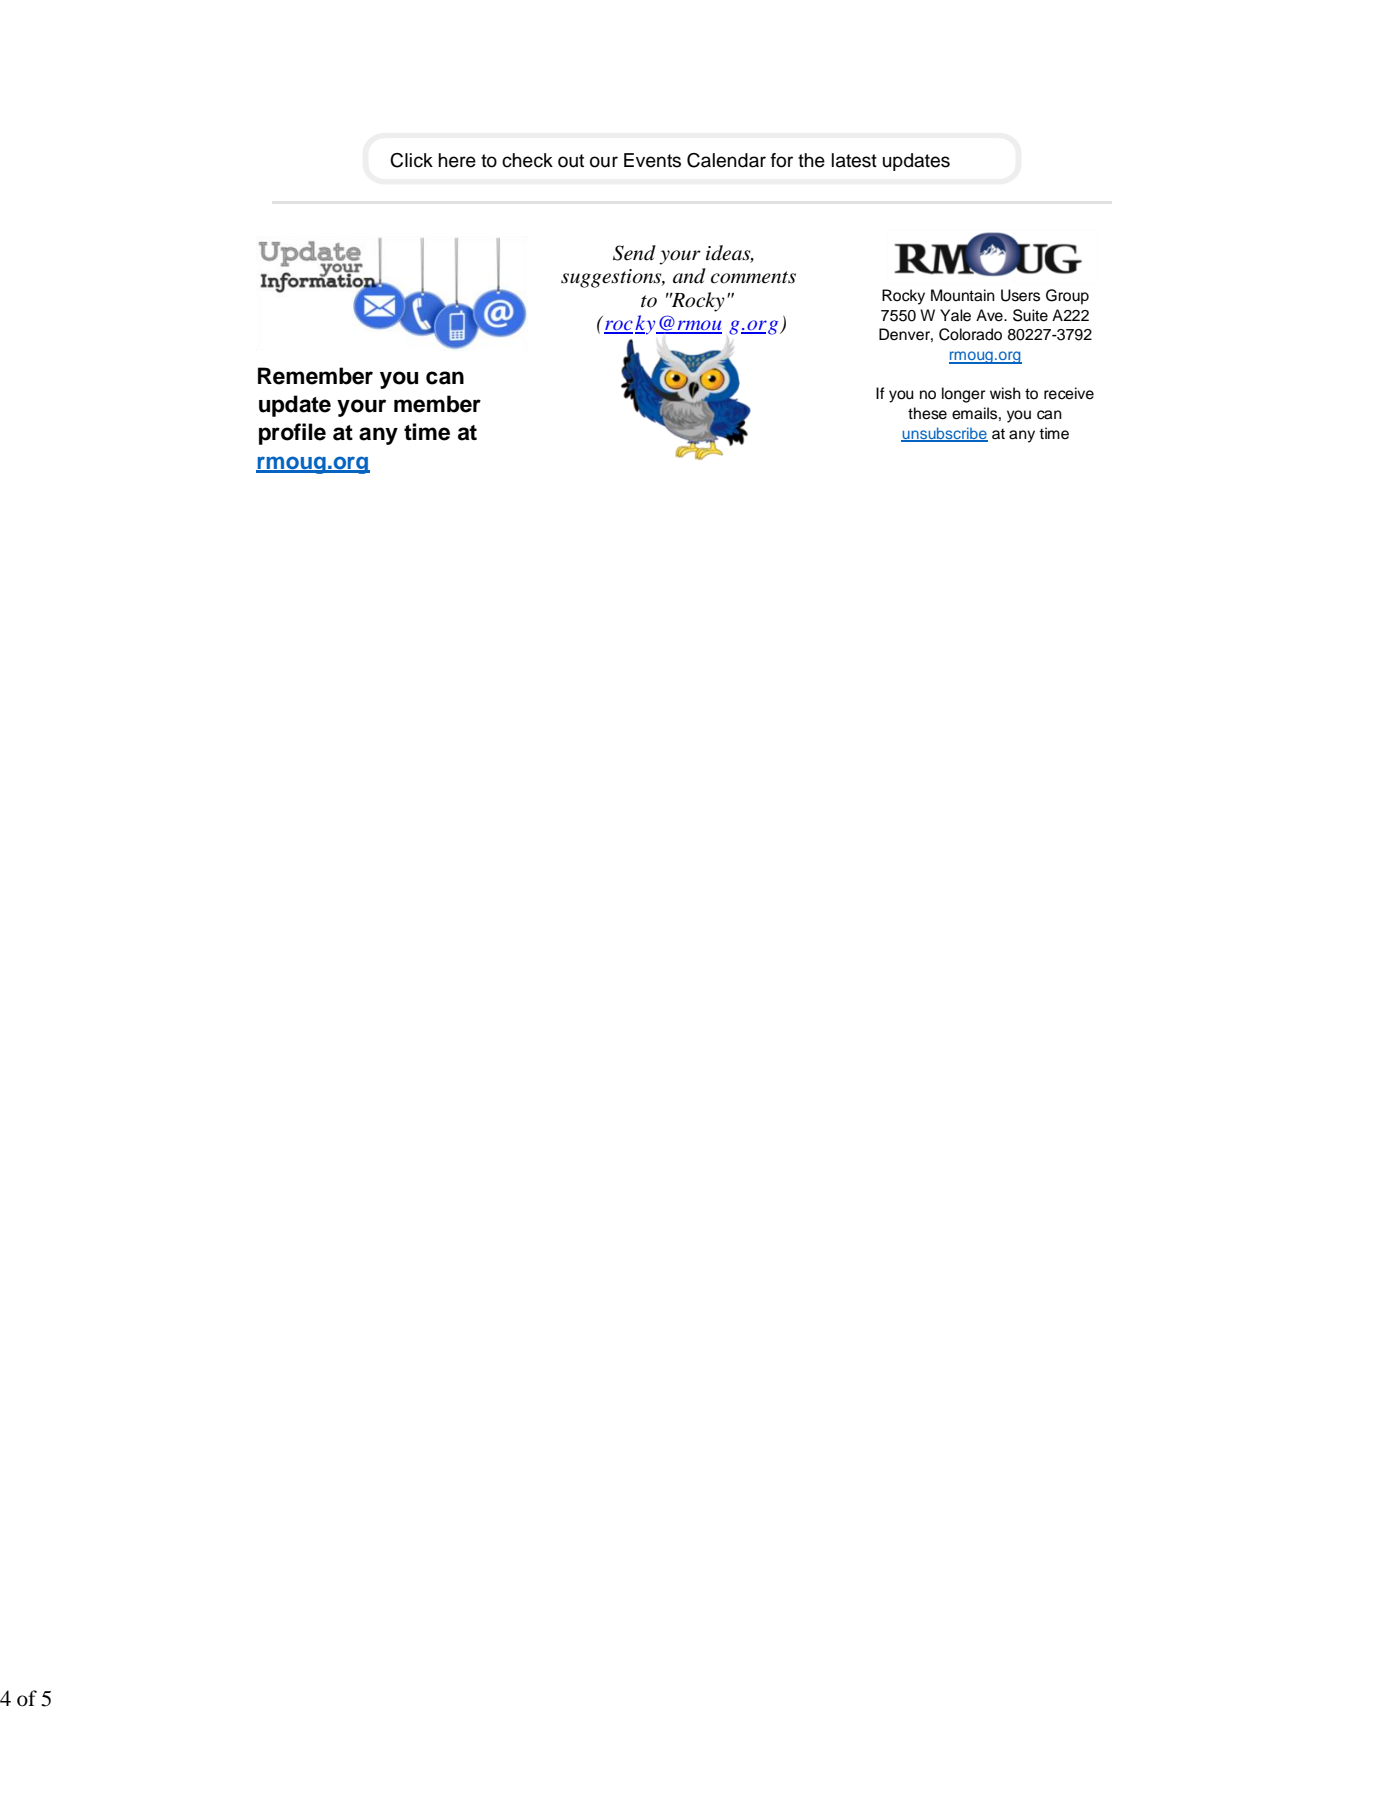 This screenshot has width=1386, height=1794. I want to click on comments, so click(753, 277).
